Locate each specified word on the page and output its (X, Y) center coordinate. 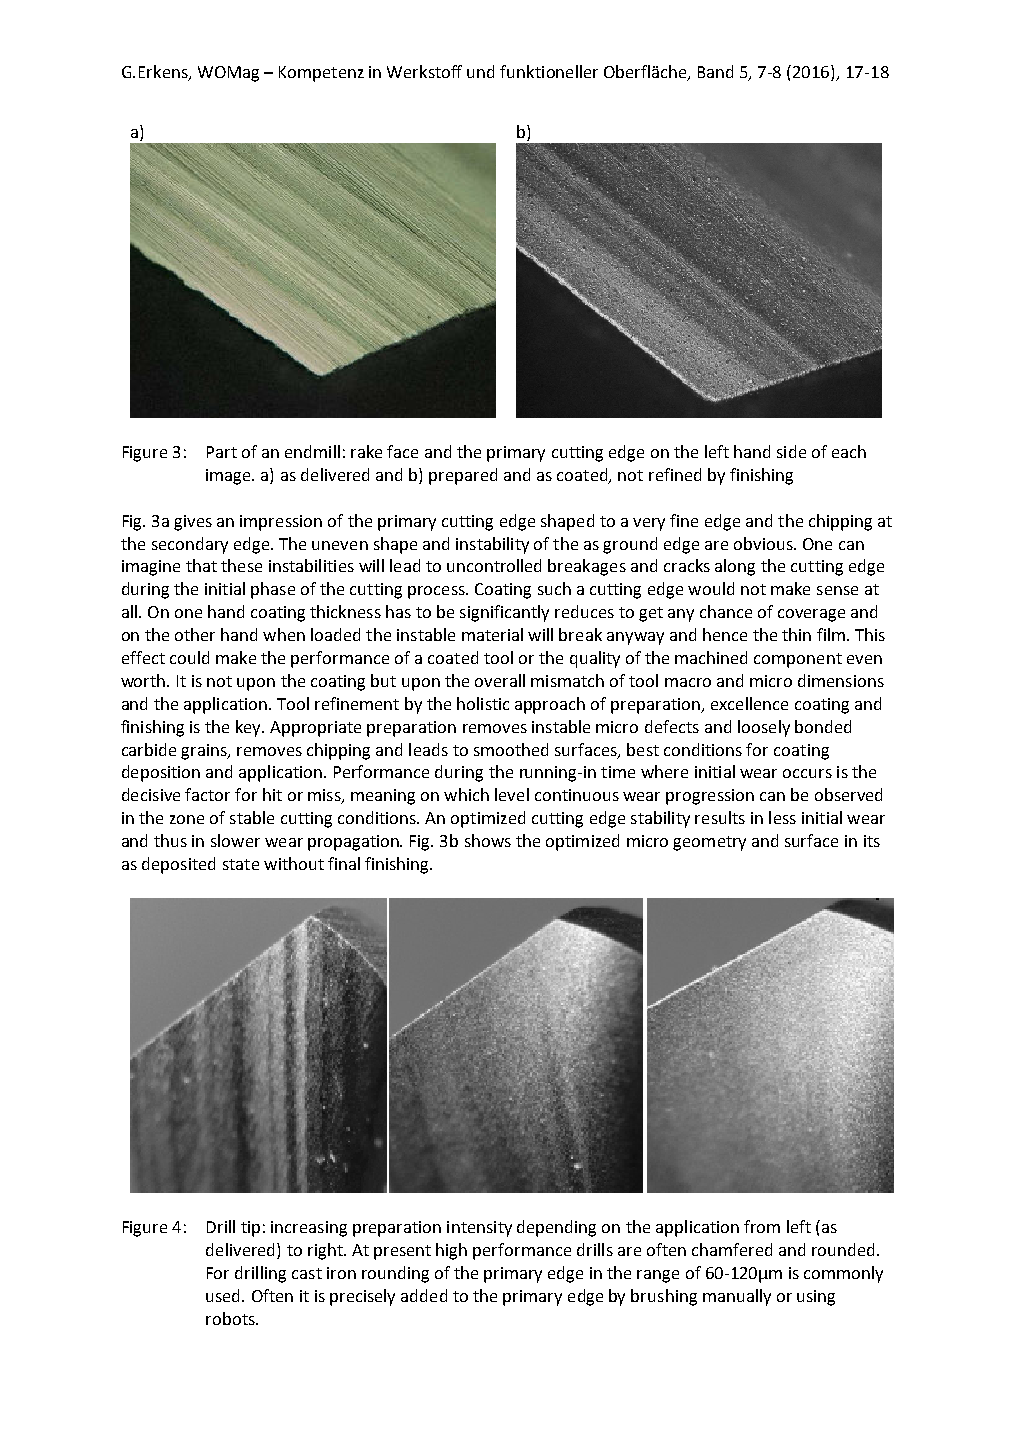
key (249, 728)
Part (222, 452)
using (816, 1298)
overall (500, 680)
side (791, 451)
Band (715, 71)
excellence (749, 703)
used (224, 1295)
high (451, 1251)
